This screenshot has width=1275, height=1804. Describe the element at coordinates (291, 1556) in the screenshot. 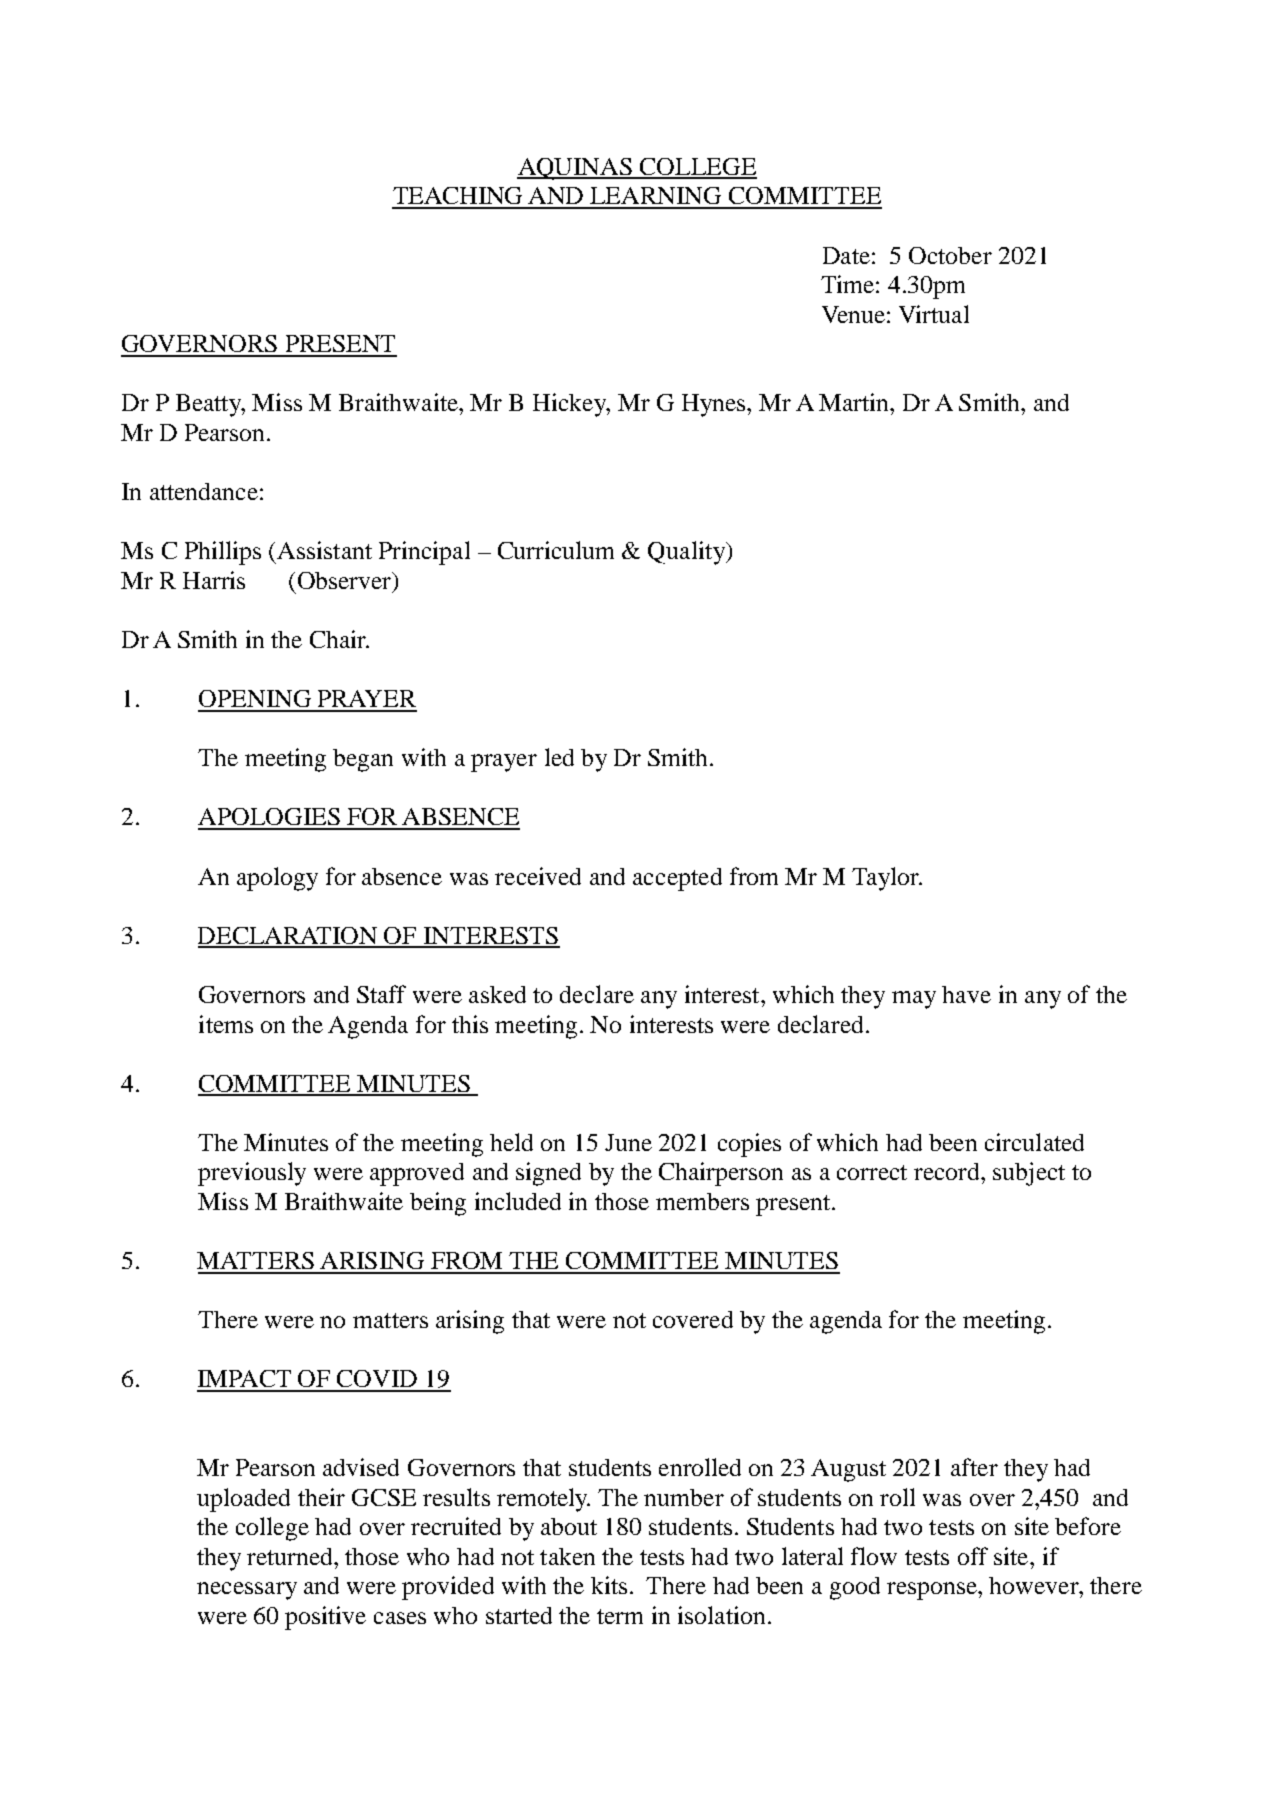

I see `returned` at that location.
